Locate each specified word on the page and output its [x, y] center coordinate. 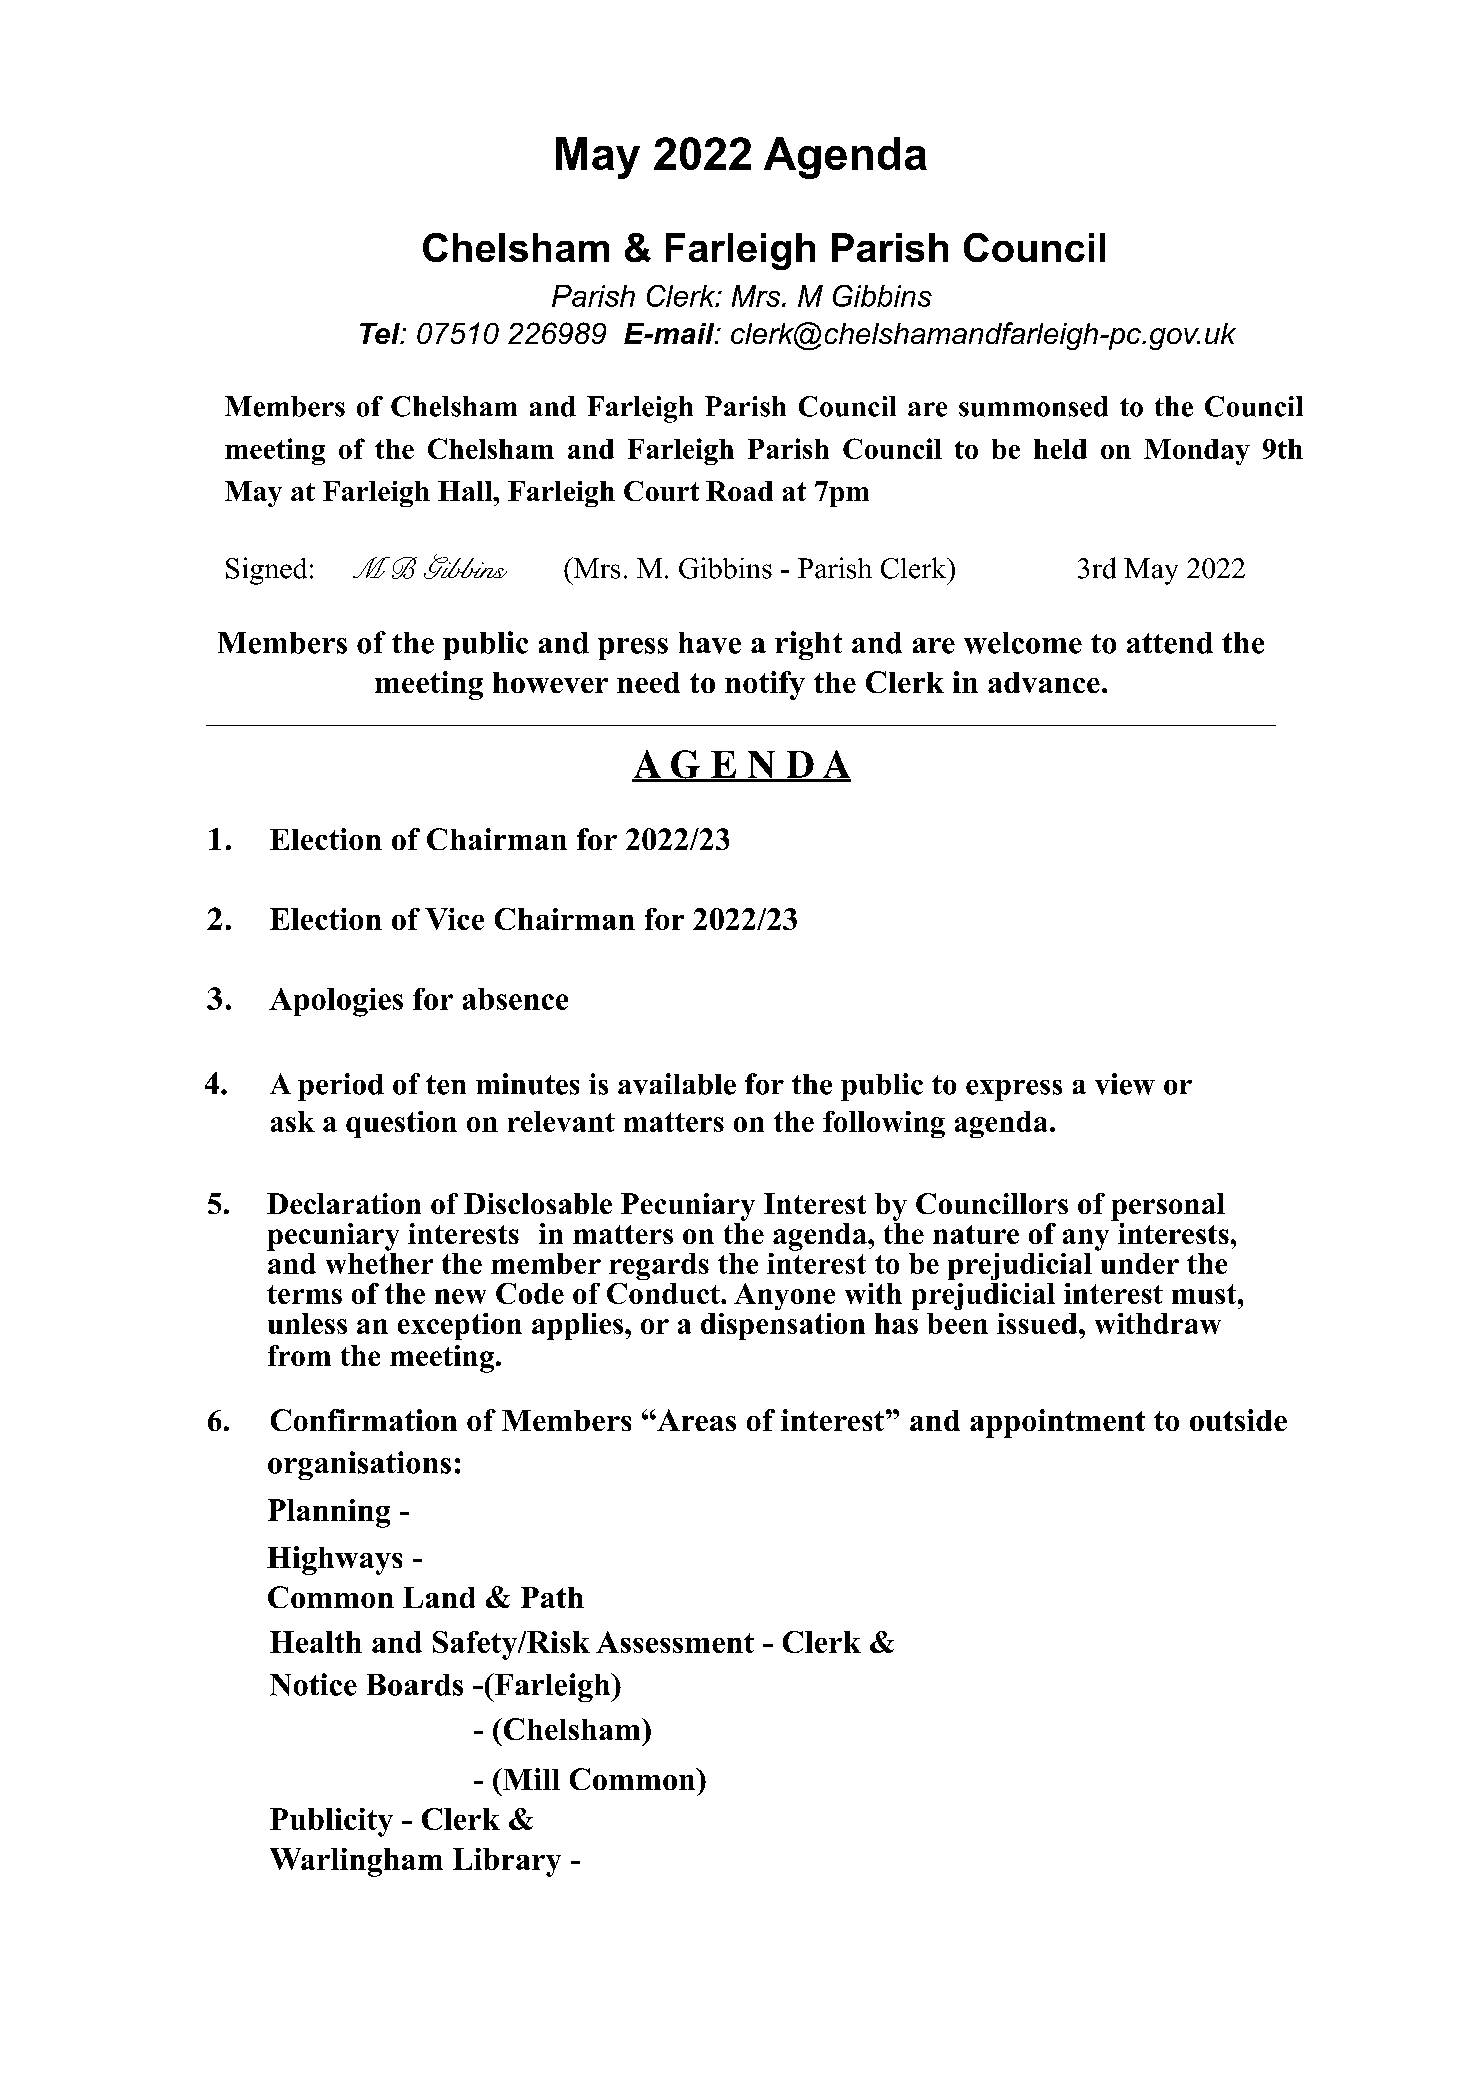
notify [765, 685]
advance [1044, 682]
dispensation [783, 1326]
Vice [454, 919]
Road [739, 491]
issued [1038, 1323]
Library [507, 1862]
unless [307, 1323]
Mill [530, 1779]
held [1060, 449]
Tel [381, 333]
